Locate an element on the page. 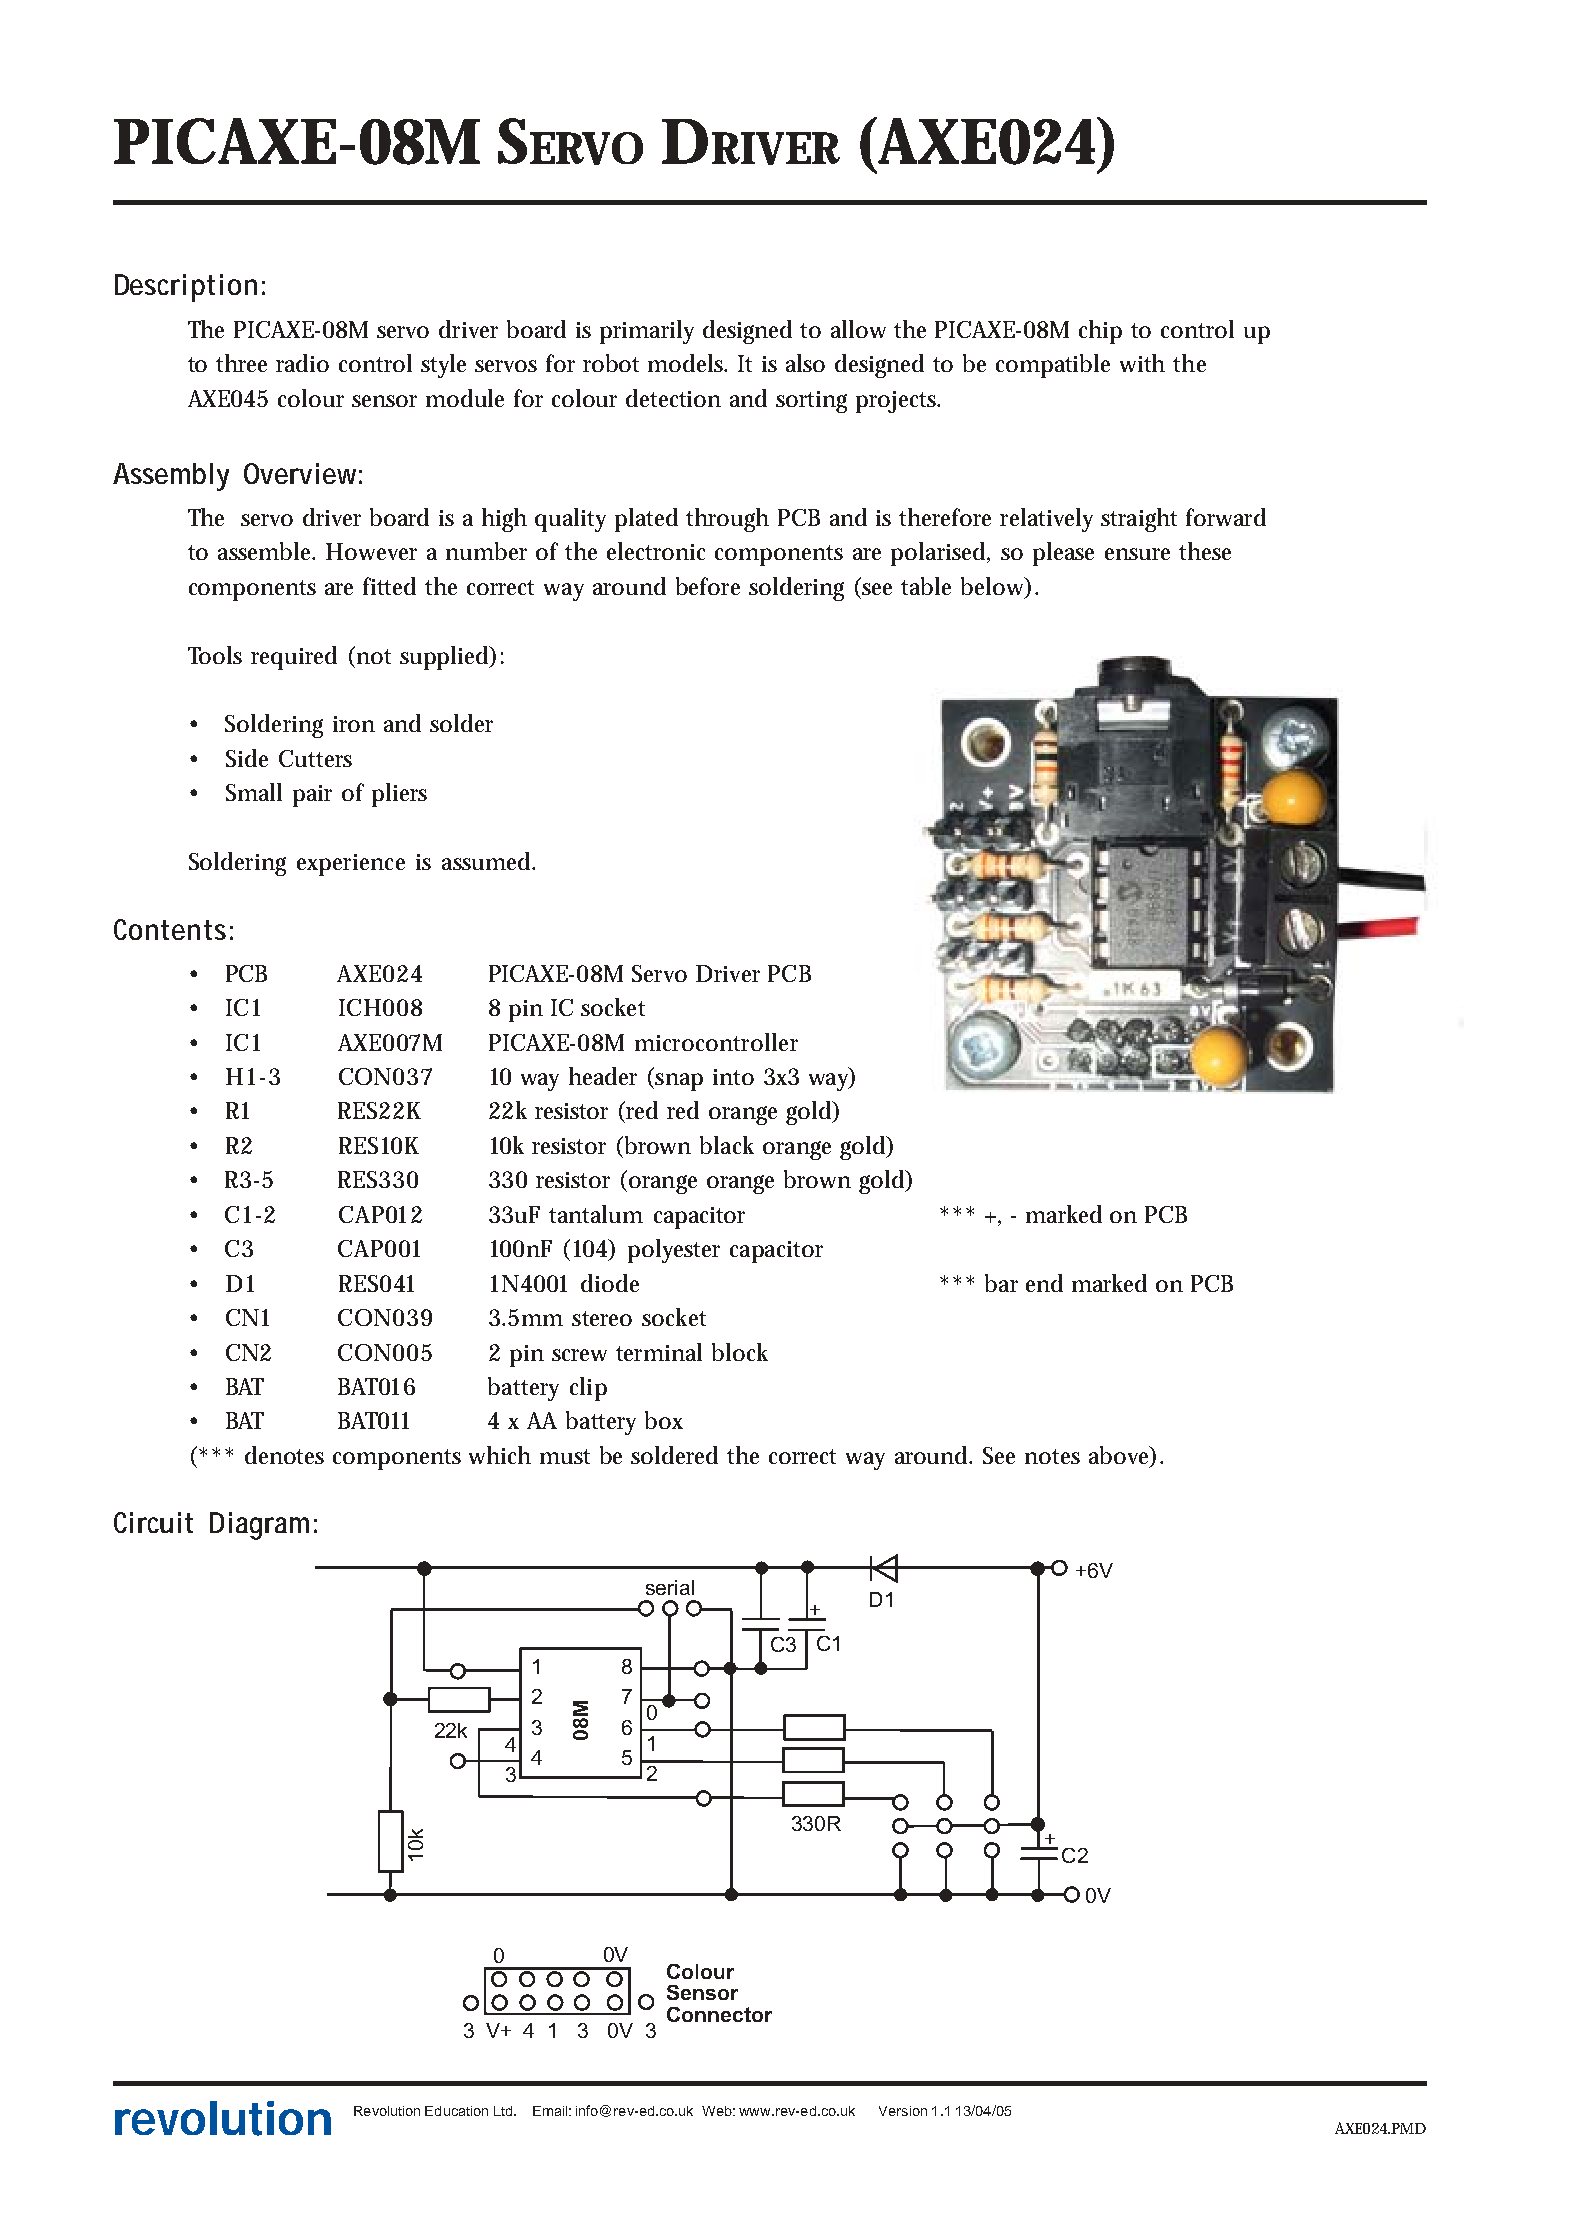 This page has width=1576, height=2231. polyester is located at coordinates (674, 1251).
